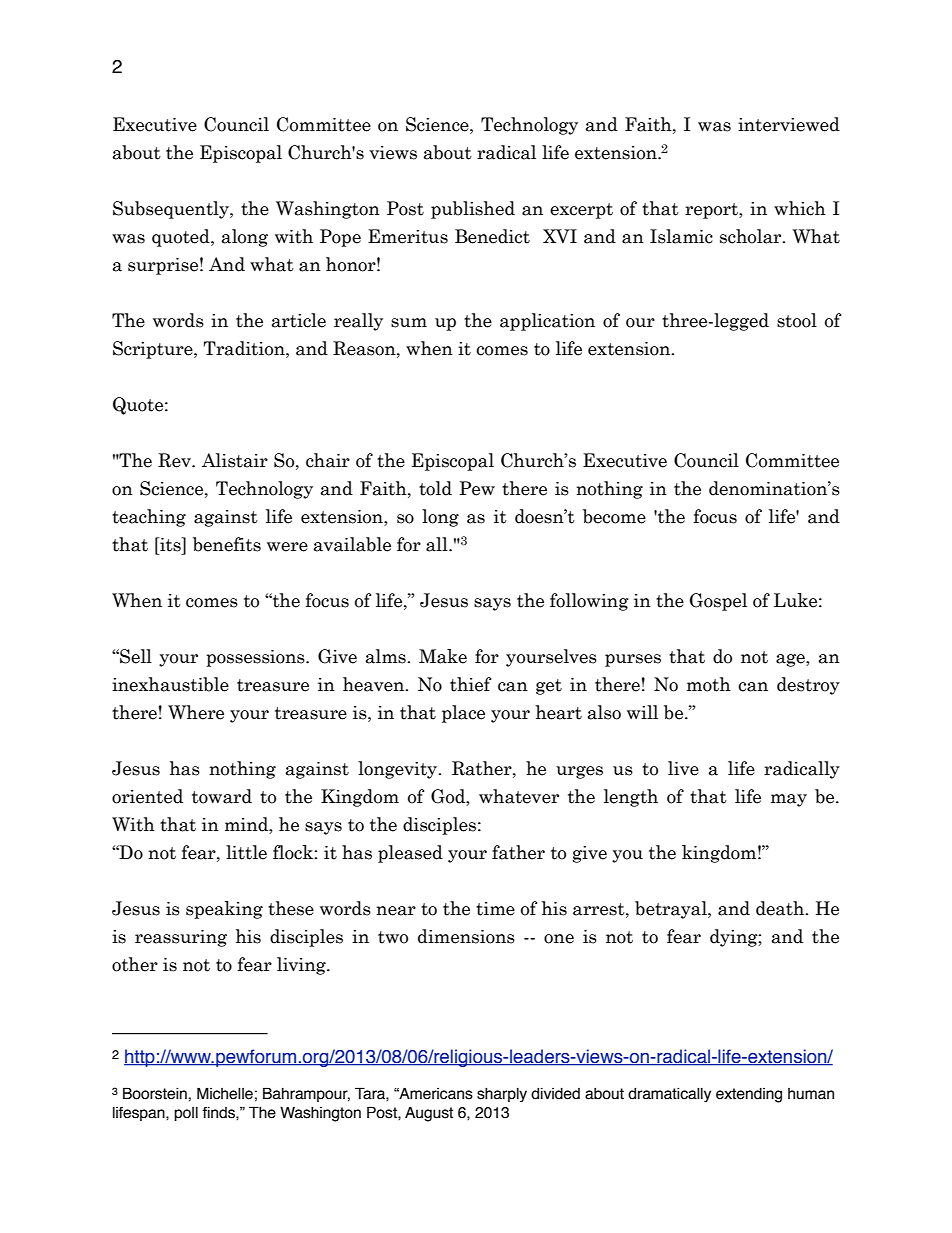 The height and width of the screenshot is (1233, 952). I want to click on live, so click(683, 768).
